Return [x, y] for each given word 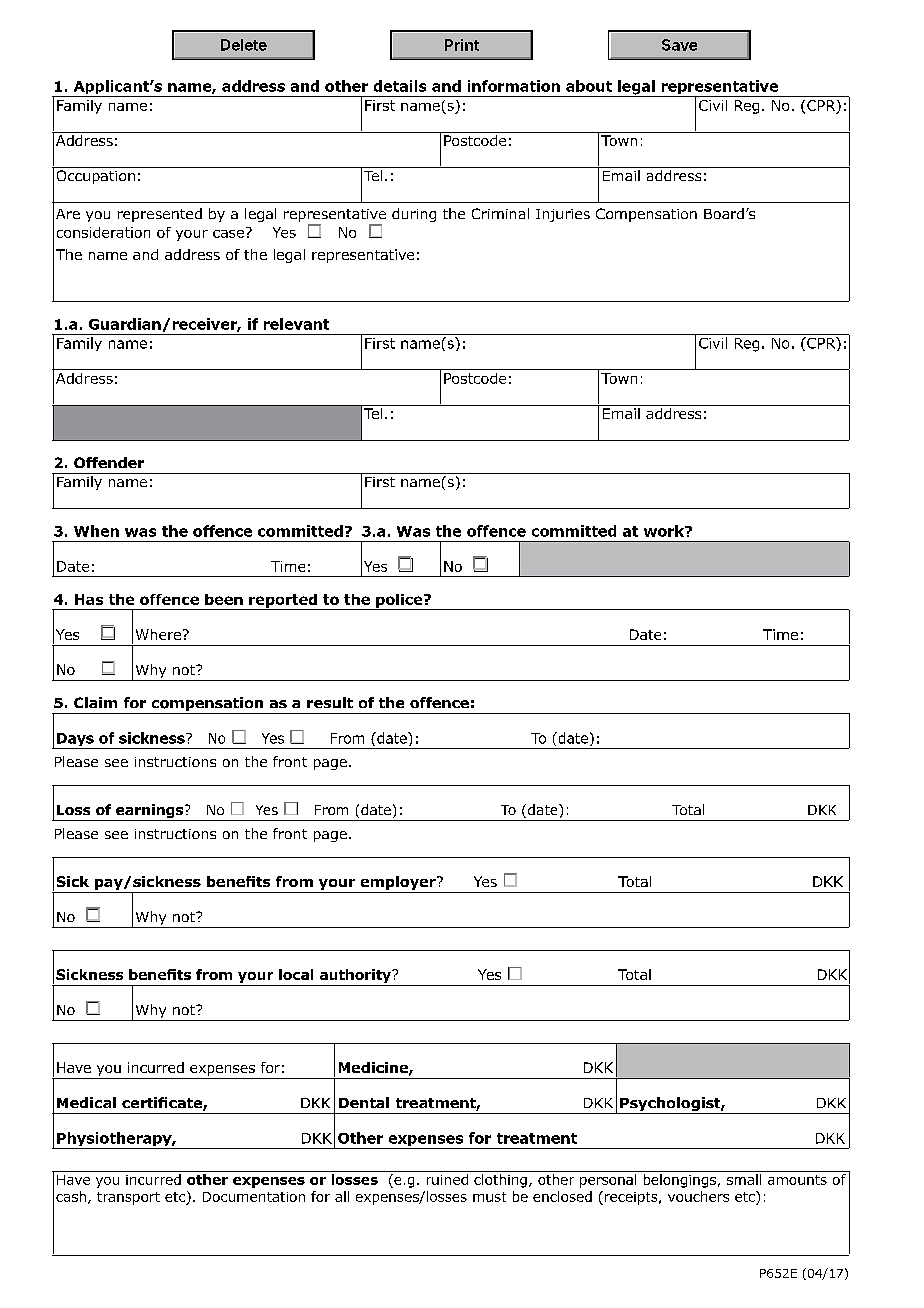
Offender [109, 462]
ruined [447, 1178]
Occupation [96, 177]
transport [128, 1198]
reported [283, 602]
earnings [150, 812]
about [589, 86]
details [400, 86]
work [665, 531]
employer [399, 883]
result [330, 702]
